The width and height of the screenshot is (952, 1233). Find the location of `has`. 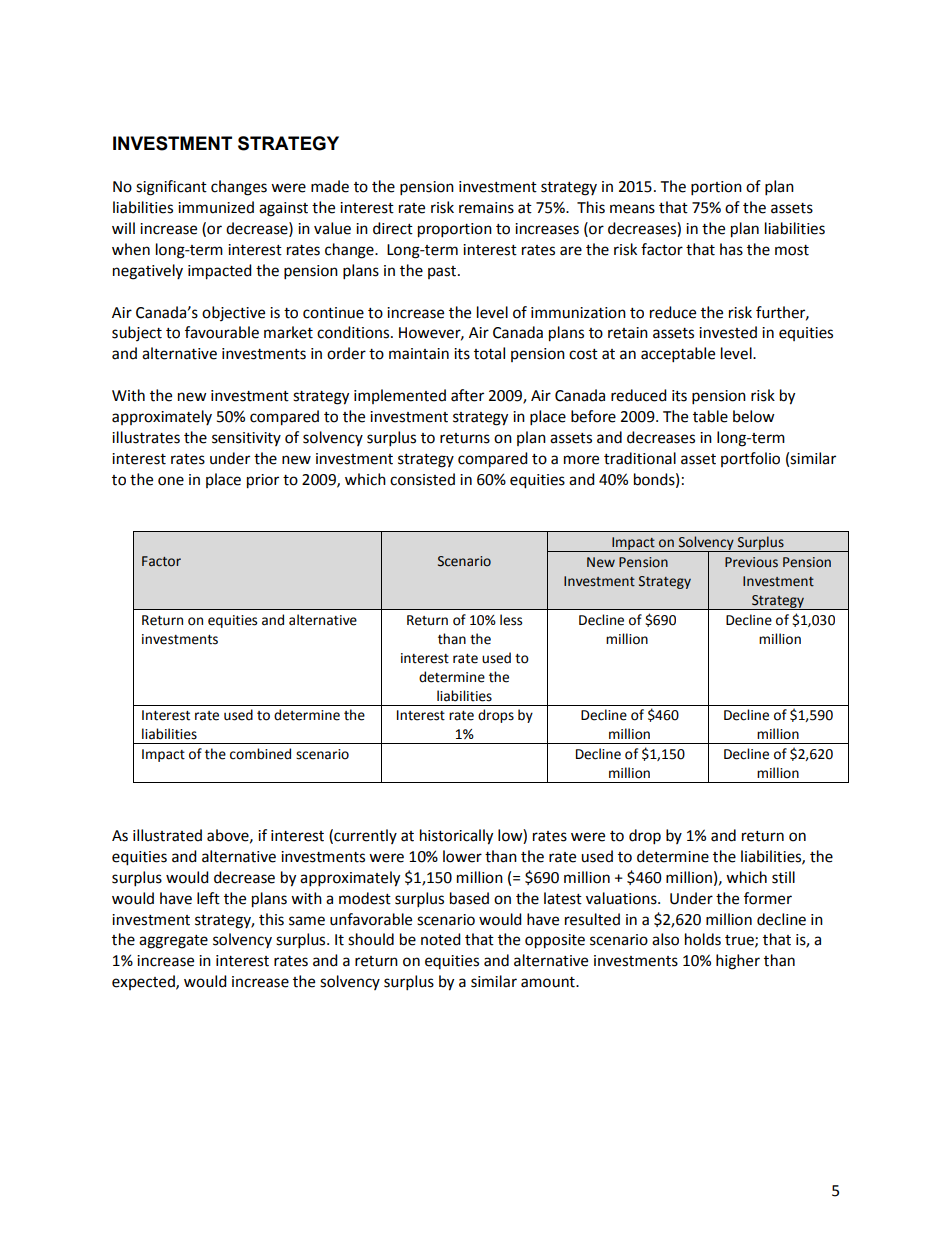

has is located at coordinates (731, 249).
